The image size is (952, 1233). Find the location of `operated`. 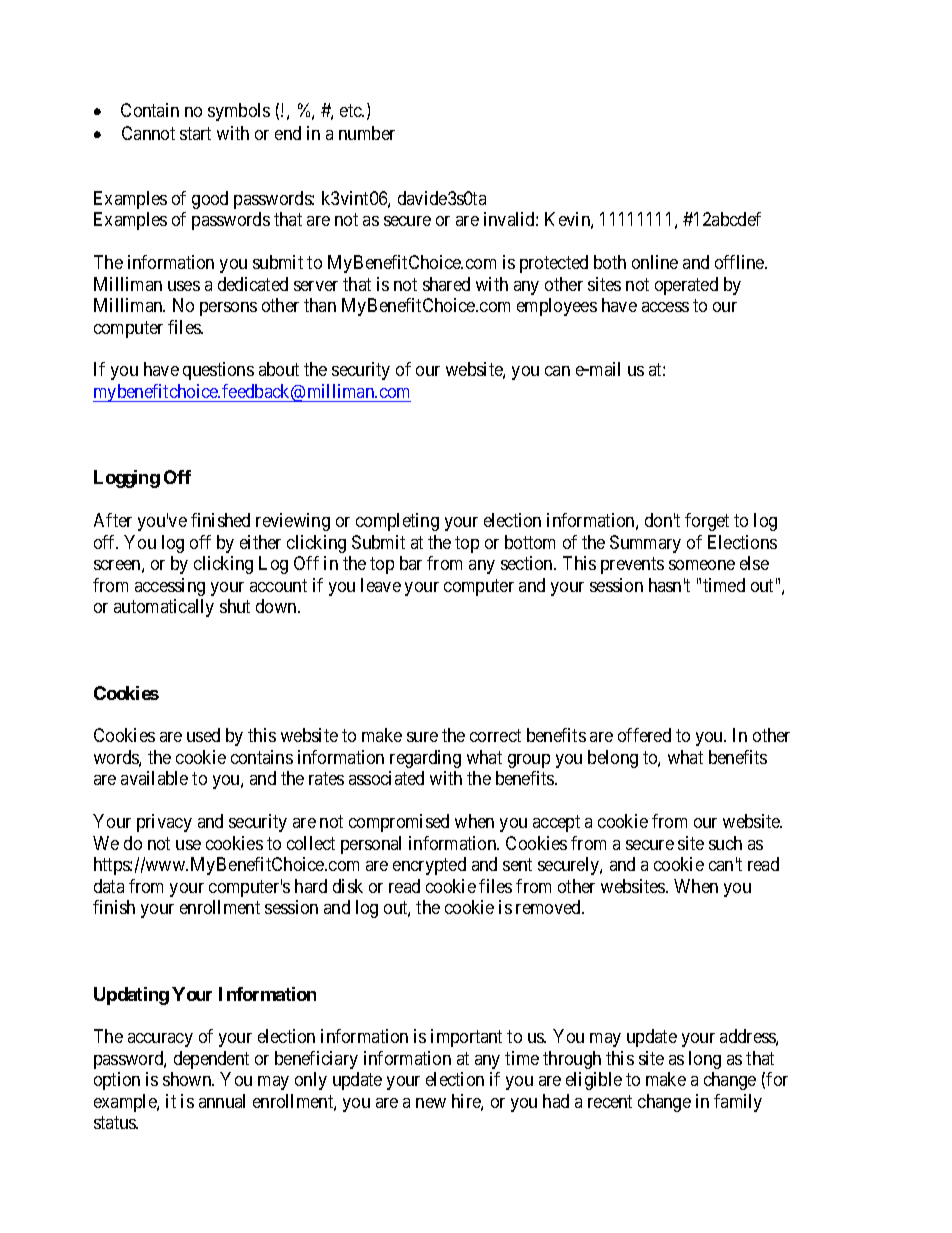

operated is located at coordinates (686, 286).
